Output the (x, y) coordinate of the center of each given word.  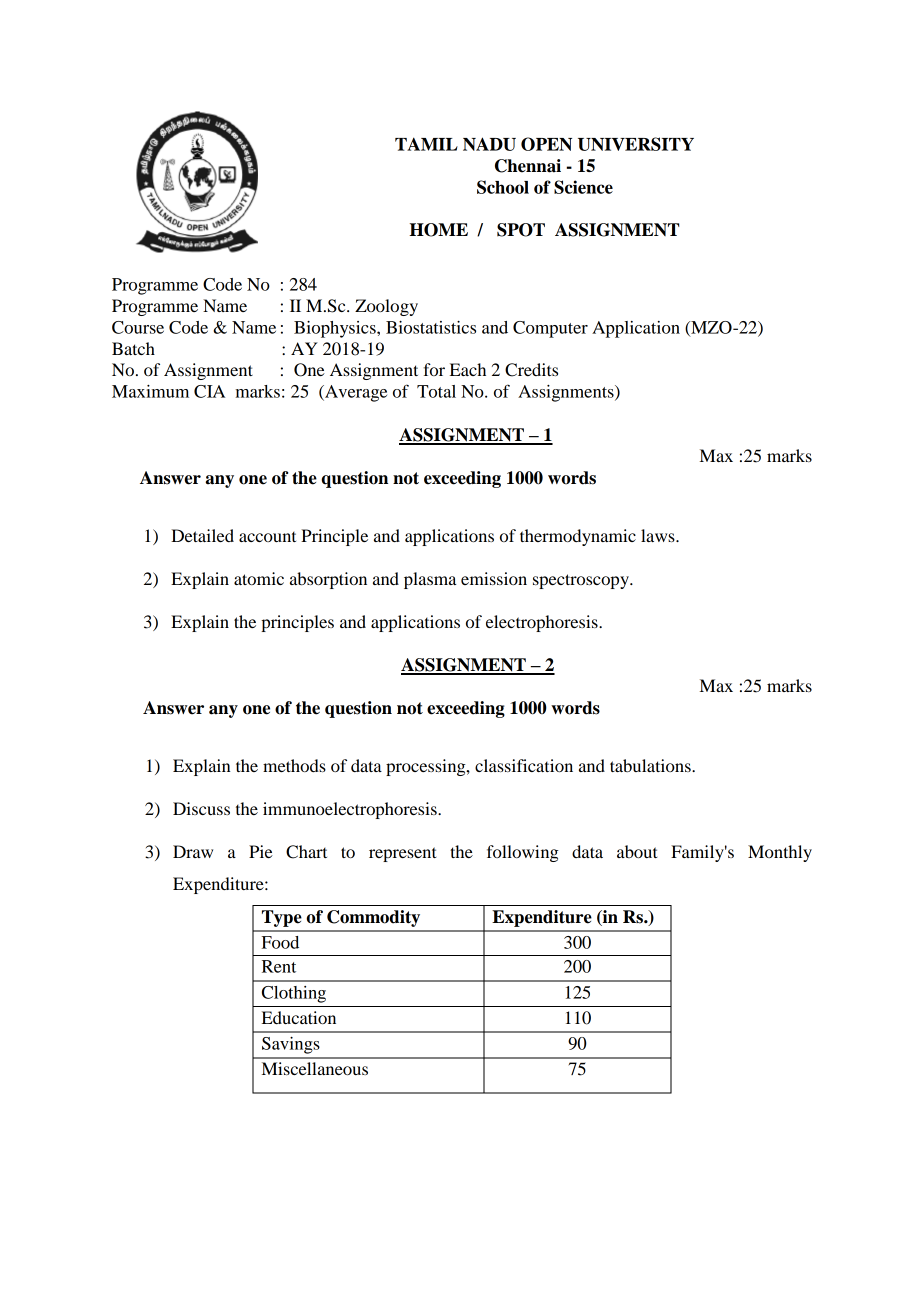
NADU (489, 144)
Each (468, 369)
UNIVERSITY (636, 144)
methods (294, 765)
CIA (209, 391)
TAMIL (426, 144)
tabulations (651, 765)
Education (299, 1017)
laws (659, 535)
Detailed (202, 535)
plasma (430, 580)
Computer (550, 329)
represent (402, 854)
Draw (193, 851)
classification (524, 765)
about (637, 851)
